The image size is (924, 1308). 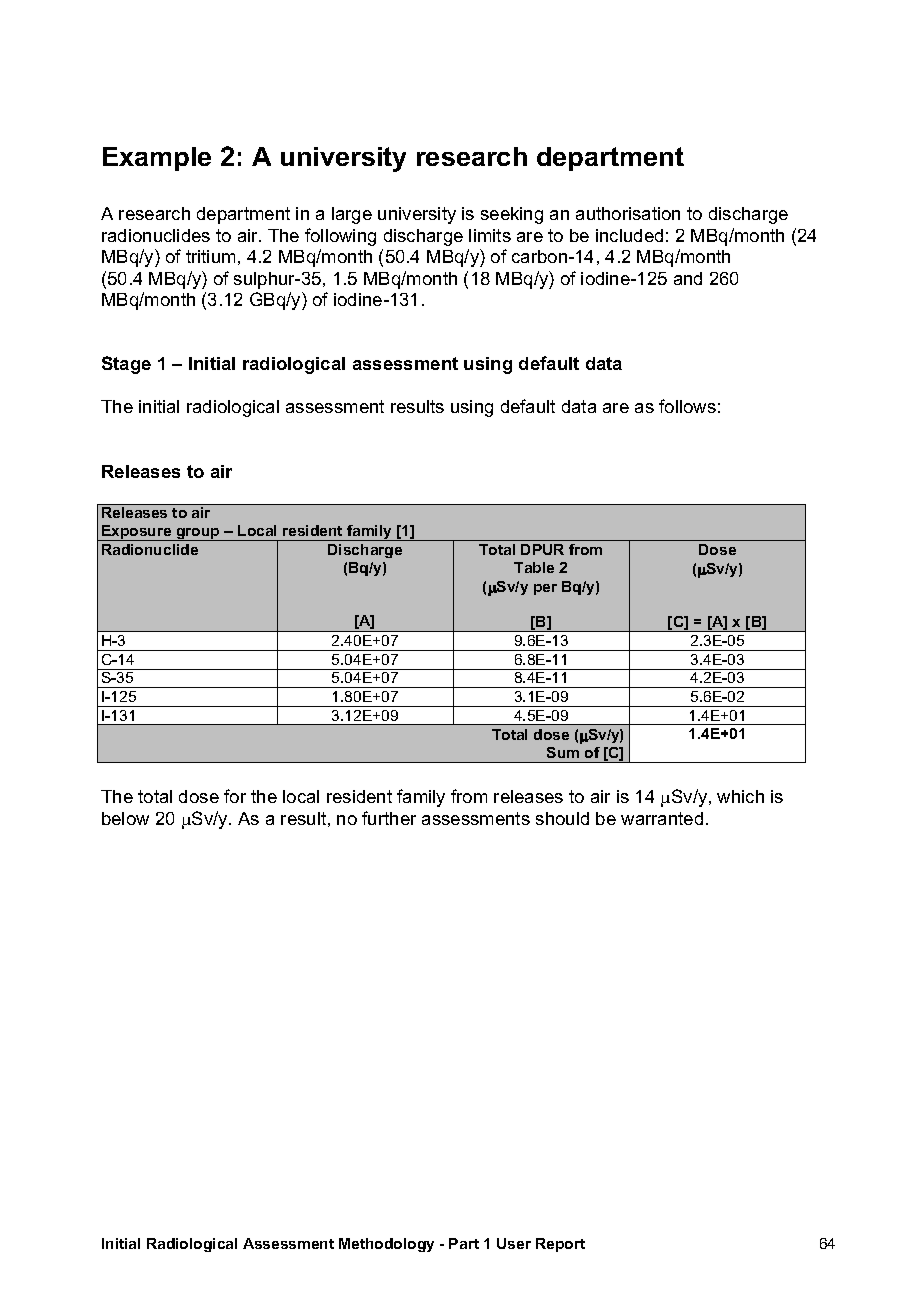 I want to click on for, so click(x=235, y=796).
